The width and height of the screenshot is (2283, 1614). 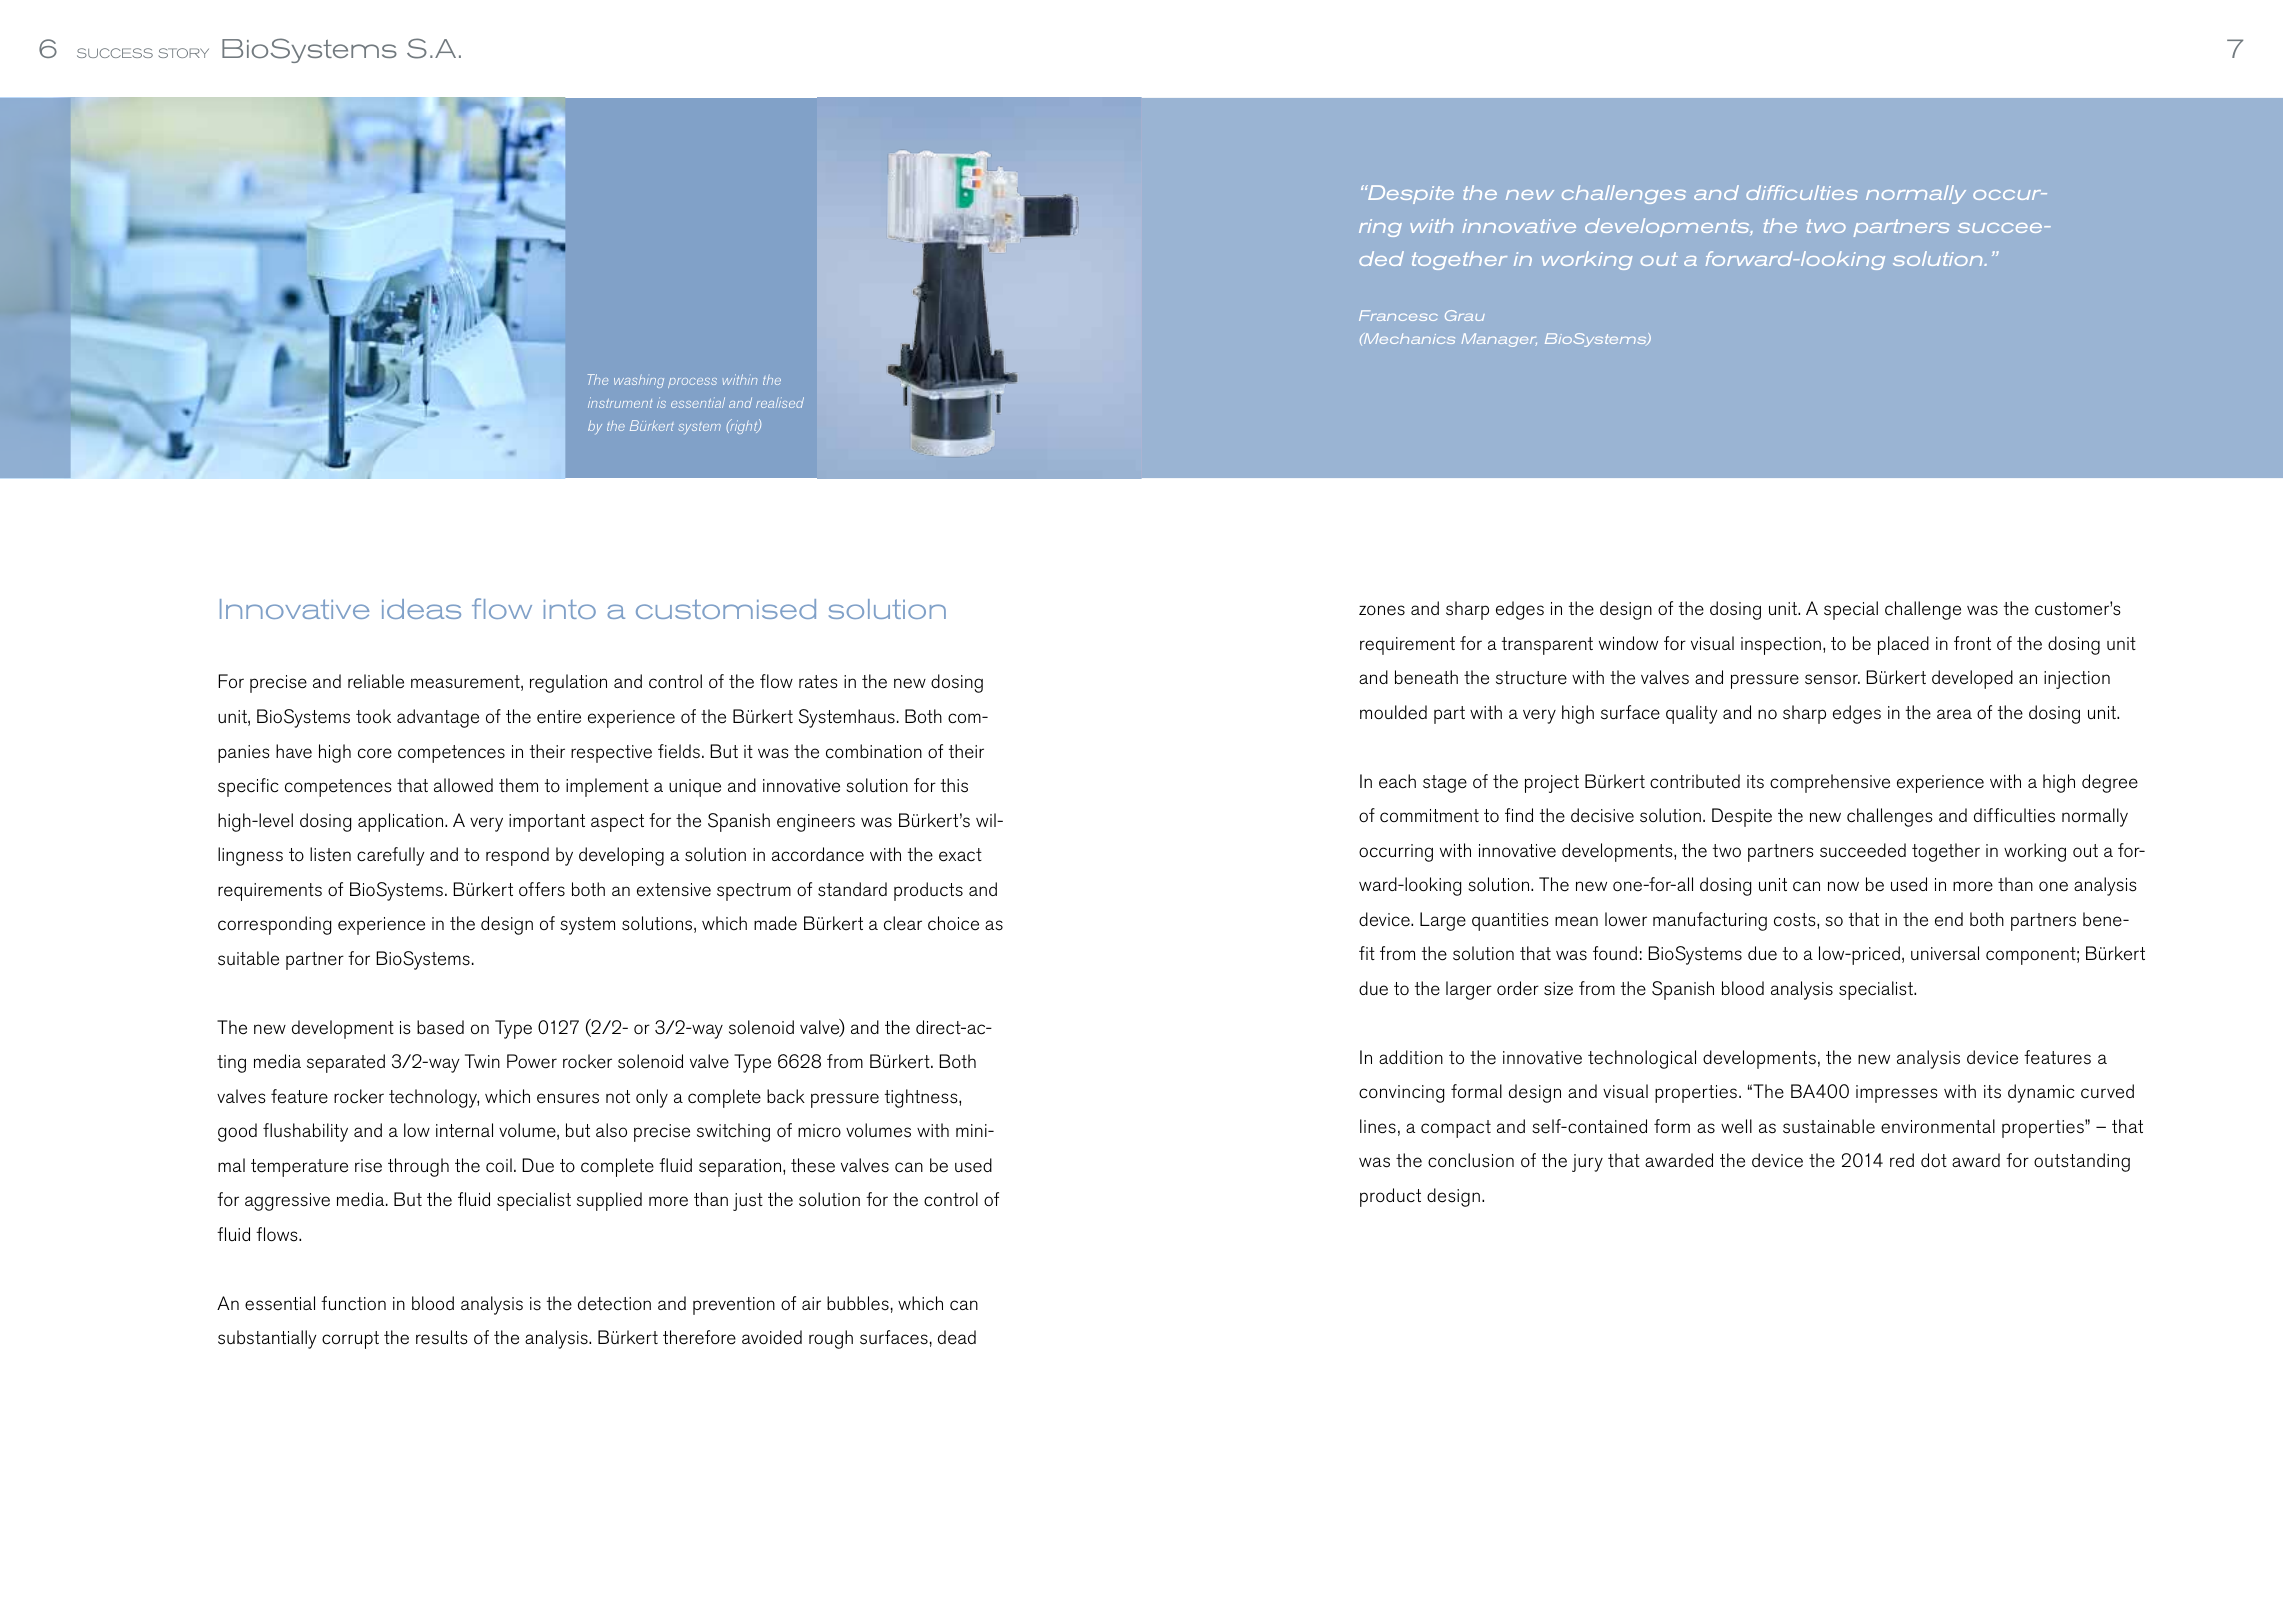 I want to click on red, so click(x=1902, y=1160).
